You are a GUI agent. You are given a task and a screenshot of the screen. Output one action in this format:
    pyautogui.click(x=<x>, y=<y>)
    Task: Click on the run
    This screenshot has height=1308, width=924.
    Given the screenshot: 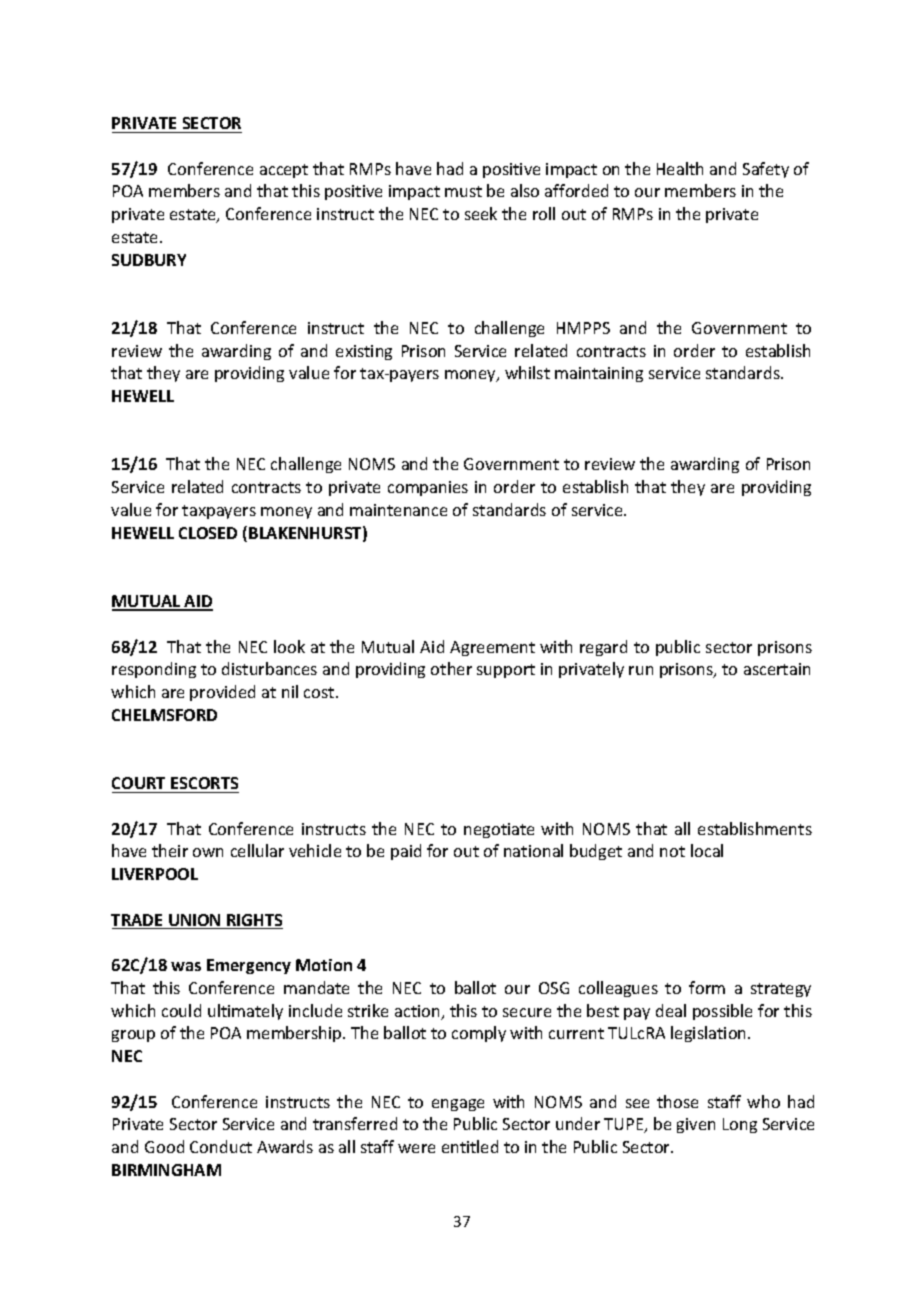 What is the action you would take?
    pyautogui.click(x=641, y=670)
